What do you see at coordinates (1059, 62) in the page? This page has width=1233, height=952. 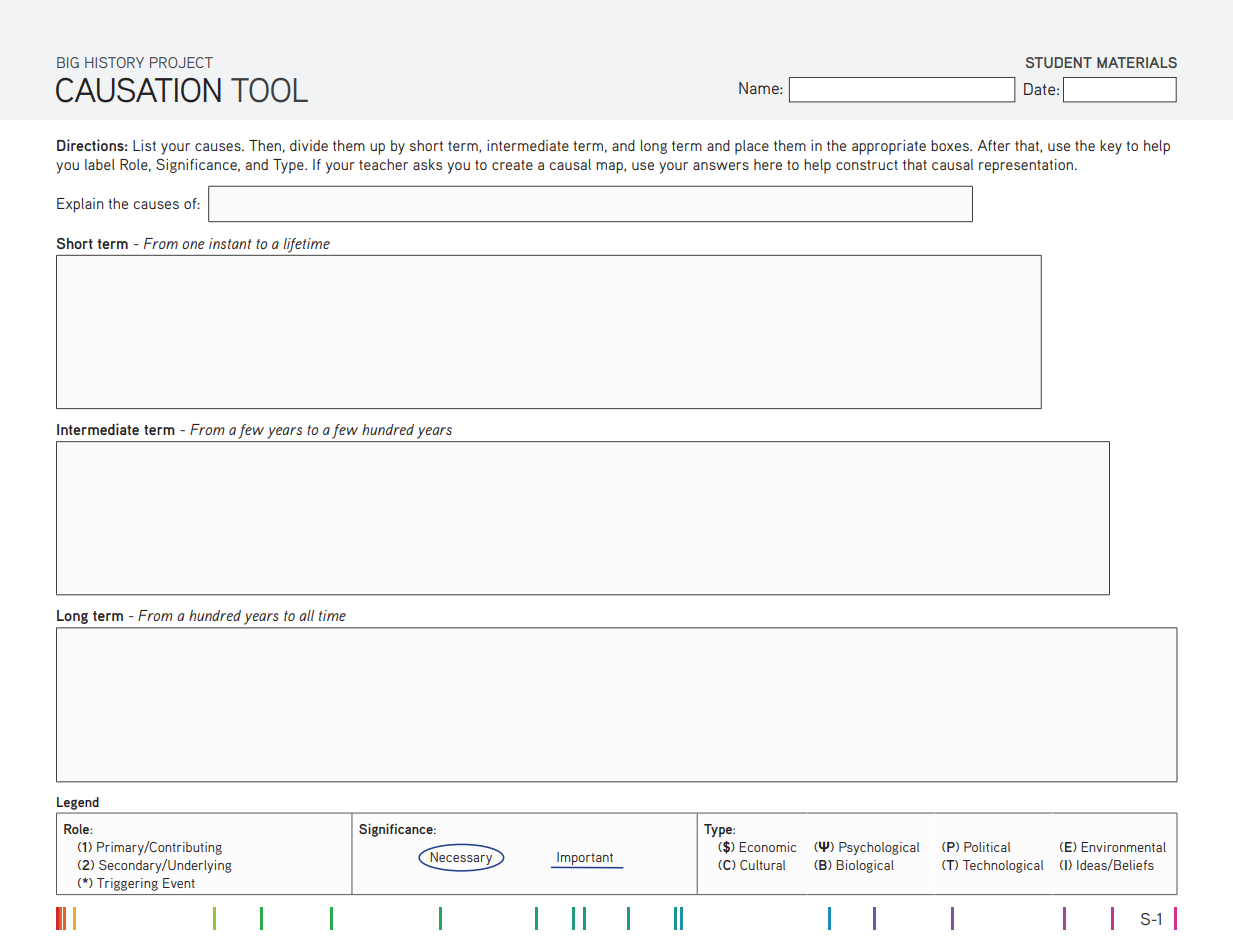 I see `STUDENT` at bounding box center [1059, 62].
